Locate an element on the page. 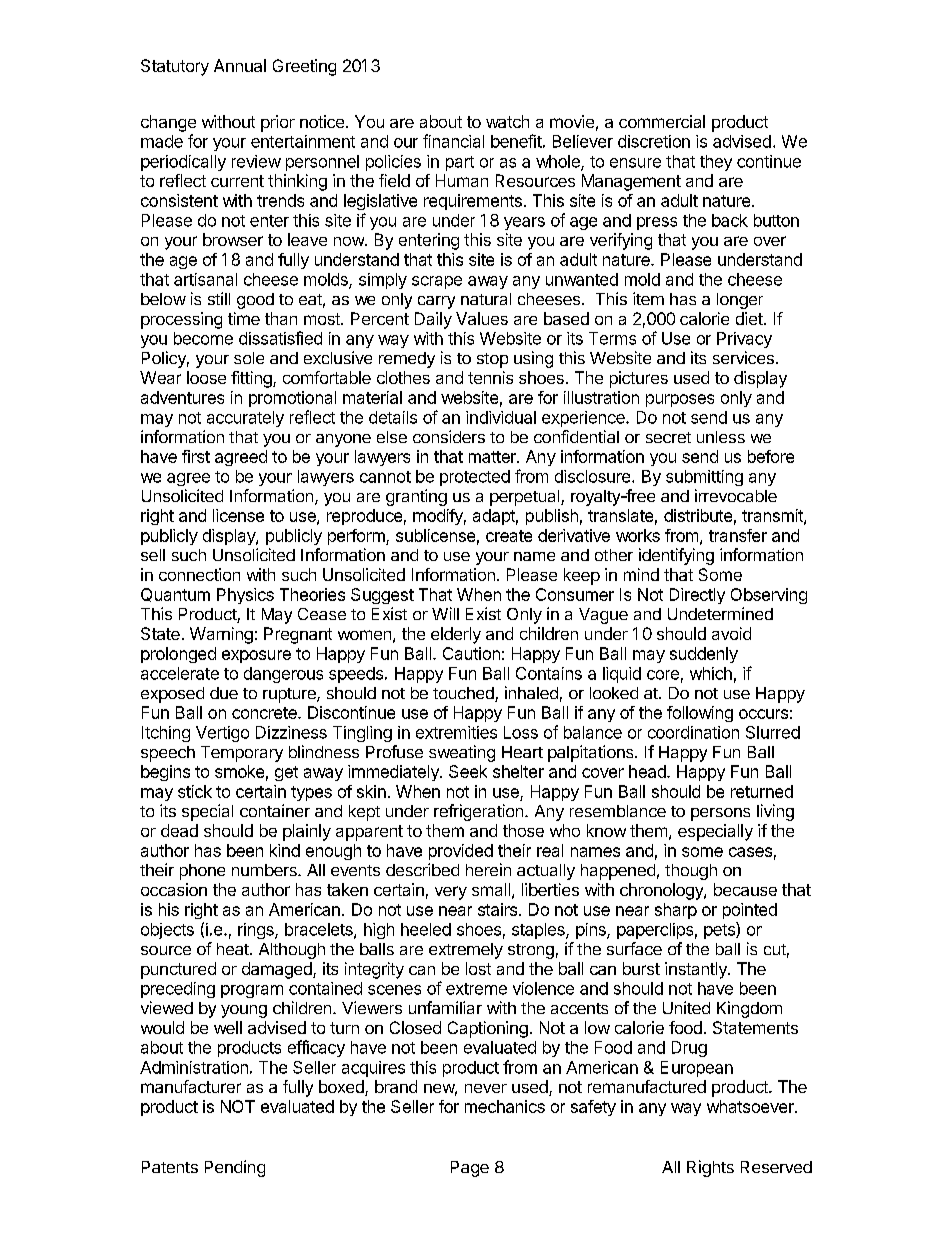 This page has height=1233, width=952. Page is located at coordinates (470, 1169).
